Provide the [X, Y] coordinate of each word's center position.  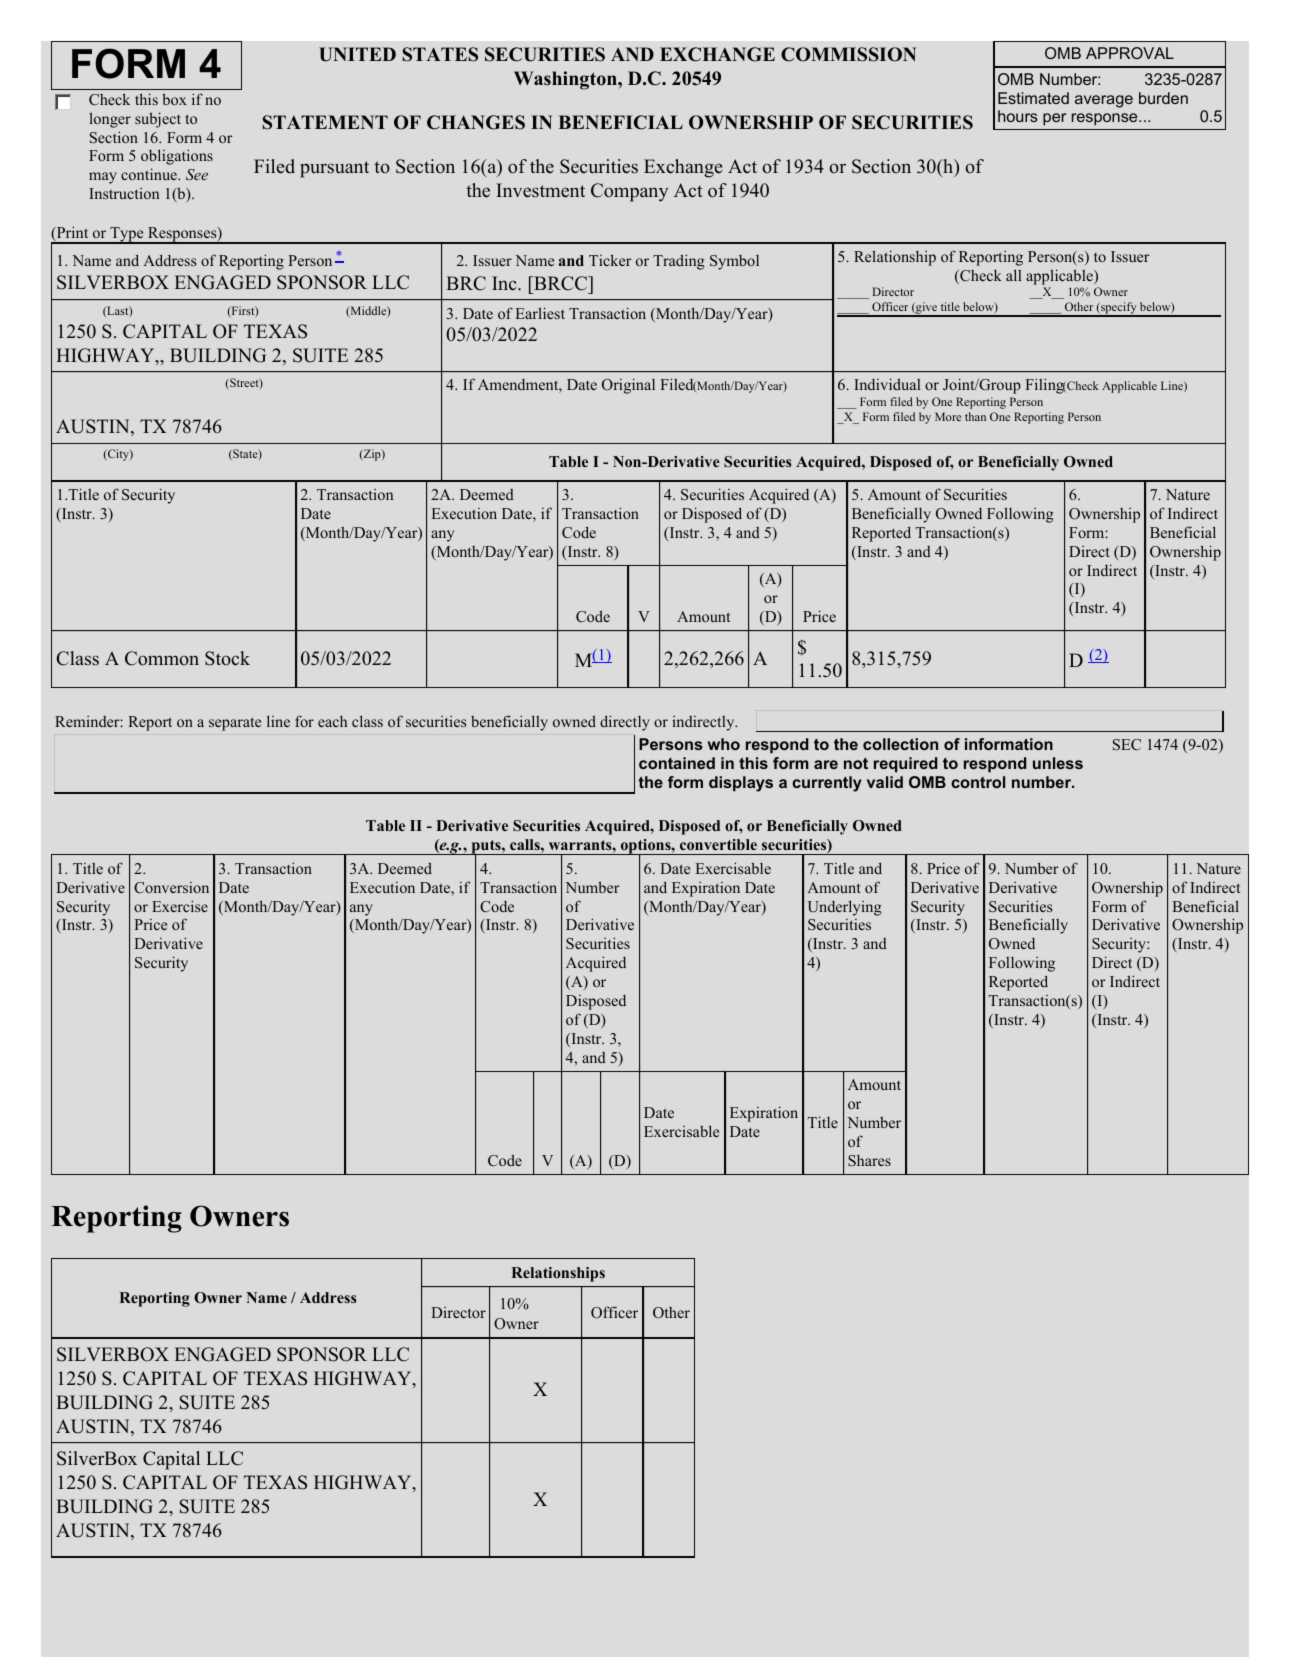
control [978, 782]
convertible [718, 844]
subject [158, 120]
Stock [227, 658]
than [975, 416]
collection [900, 744]
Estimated [1033, 98]
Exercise [180, 906]
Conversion [171, 887]
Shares [869, 1160]
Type [127, 235]
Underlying [845, 908]
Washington [566, 80]
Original [628, 386]
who [724, 744]
